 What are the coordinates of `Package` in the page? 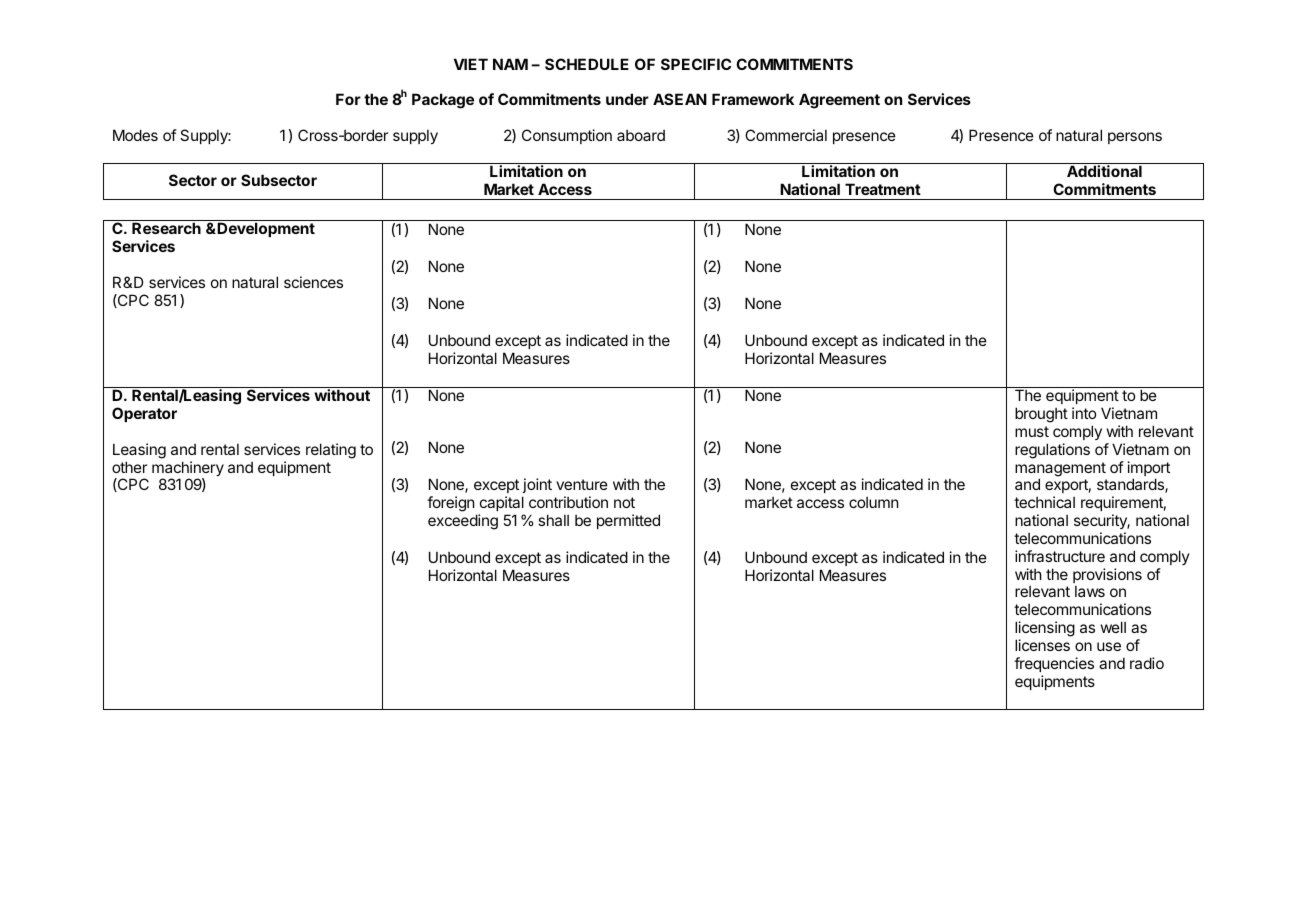 It's located at (443, 101).
